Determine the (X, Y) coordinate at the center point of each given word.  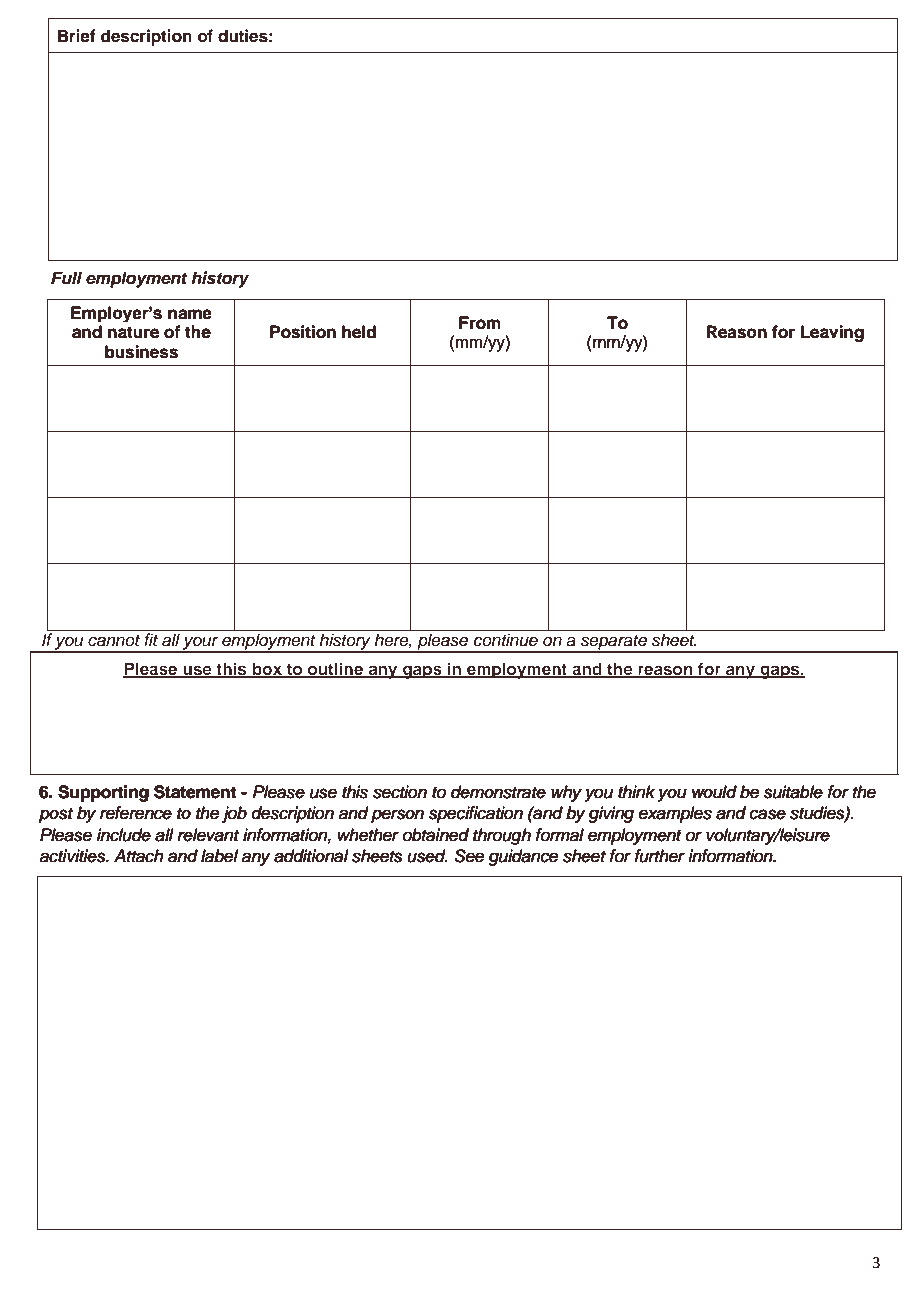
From (480, 323)
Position (303, 332)
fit (151, 639)
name (190, 314)
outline (336, 669)
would (714, 791)
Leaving (832, 333)
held (359, 332)
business (141, 352)
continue (506, 640)
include (124, 834)
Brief (77, 36)
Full (66, 278)
